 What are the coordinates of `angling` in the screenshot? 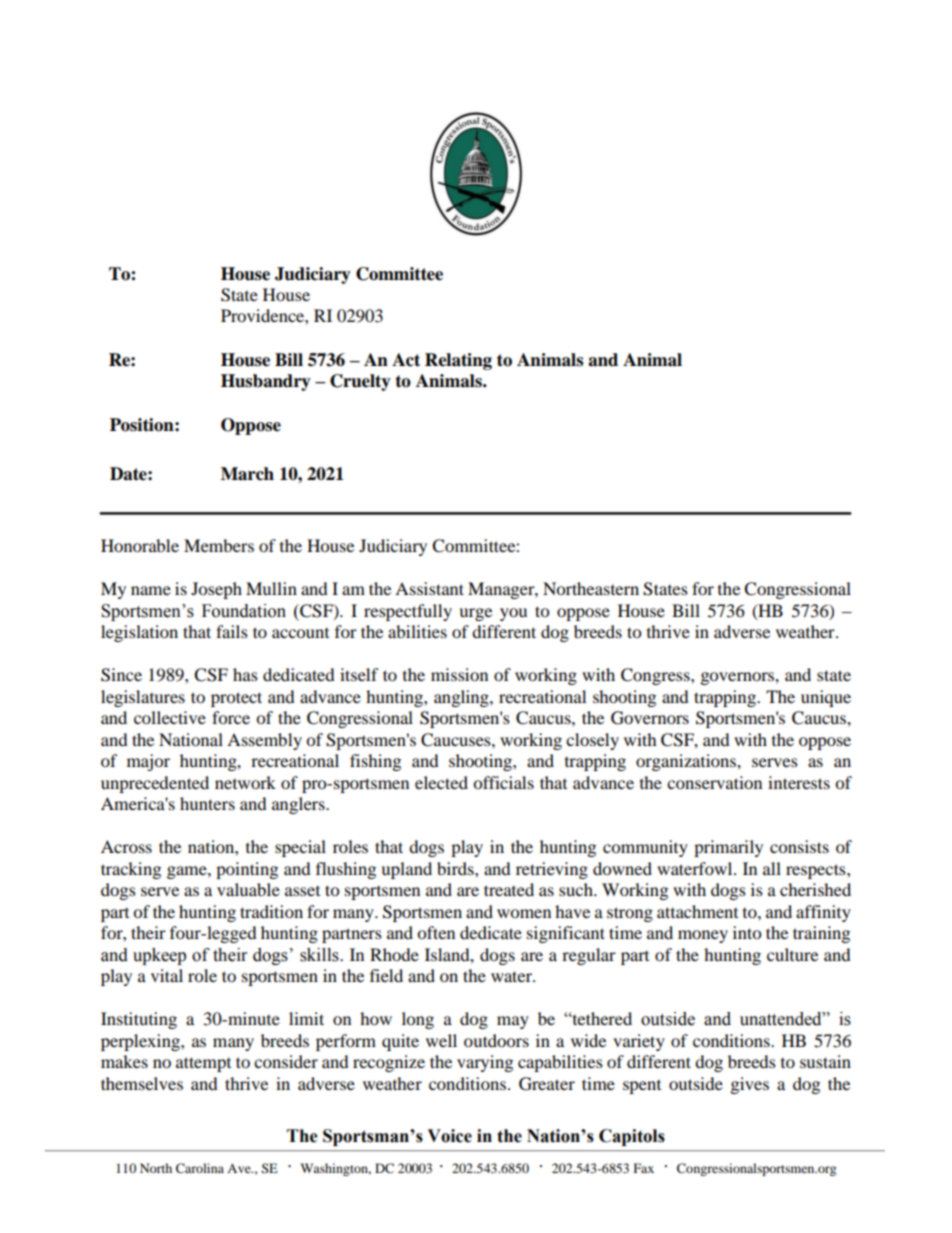 It's located at (462, 698).
